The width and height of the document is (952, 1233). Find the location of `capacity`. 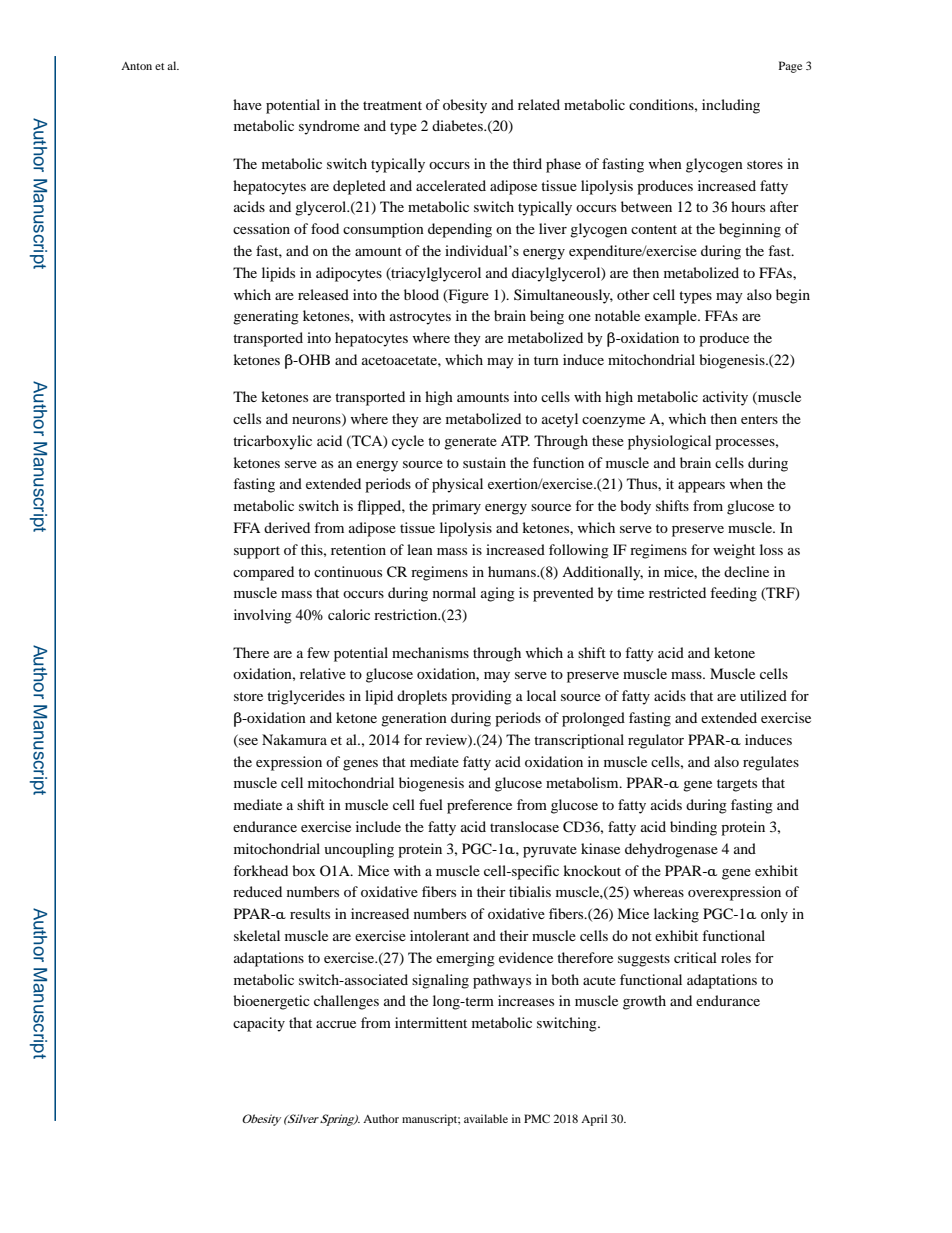

capacity is located at coordinates (259, 1024).
